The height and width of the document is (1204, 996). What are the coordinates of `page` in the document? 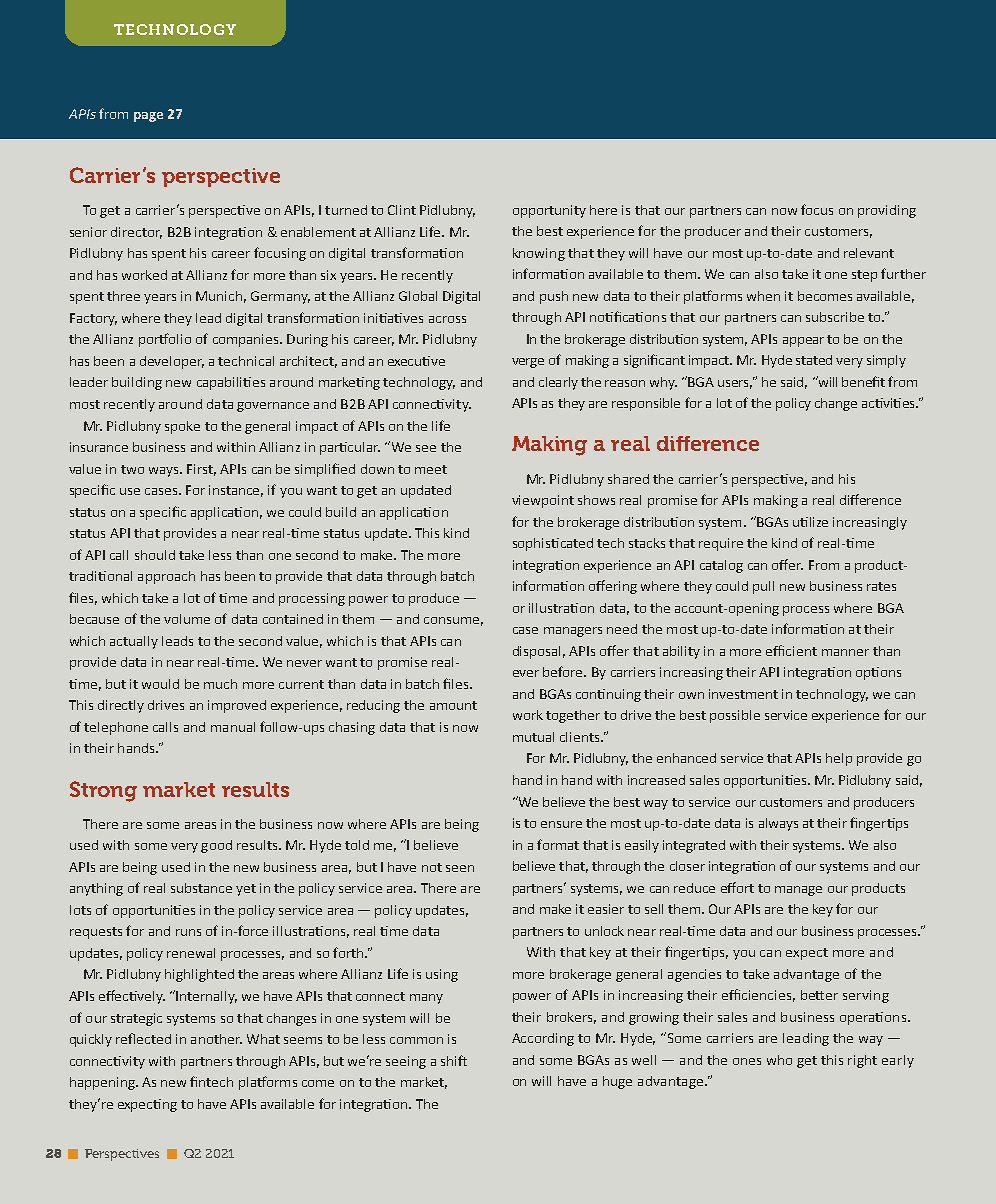 It's located at (148, 117).
